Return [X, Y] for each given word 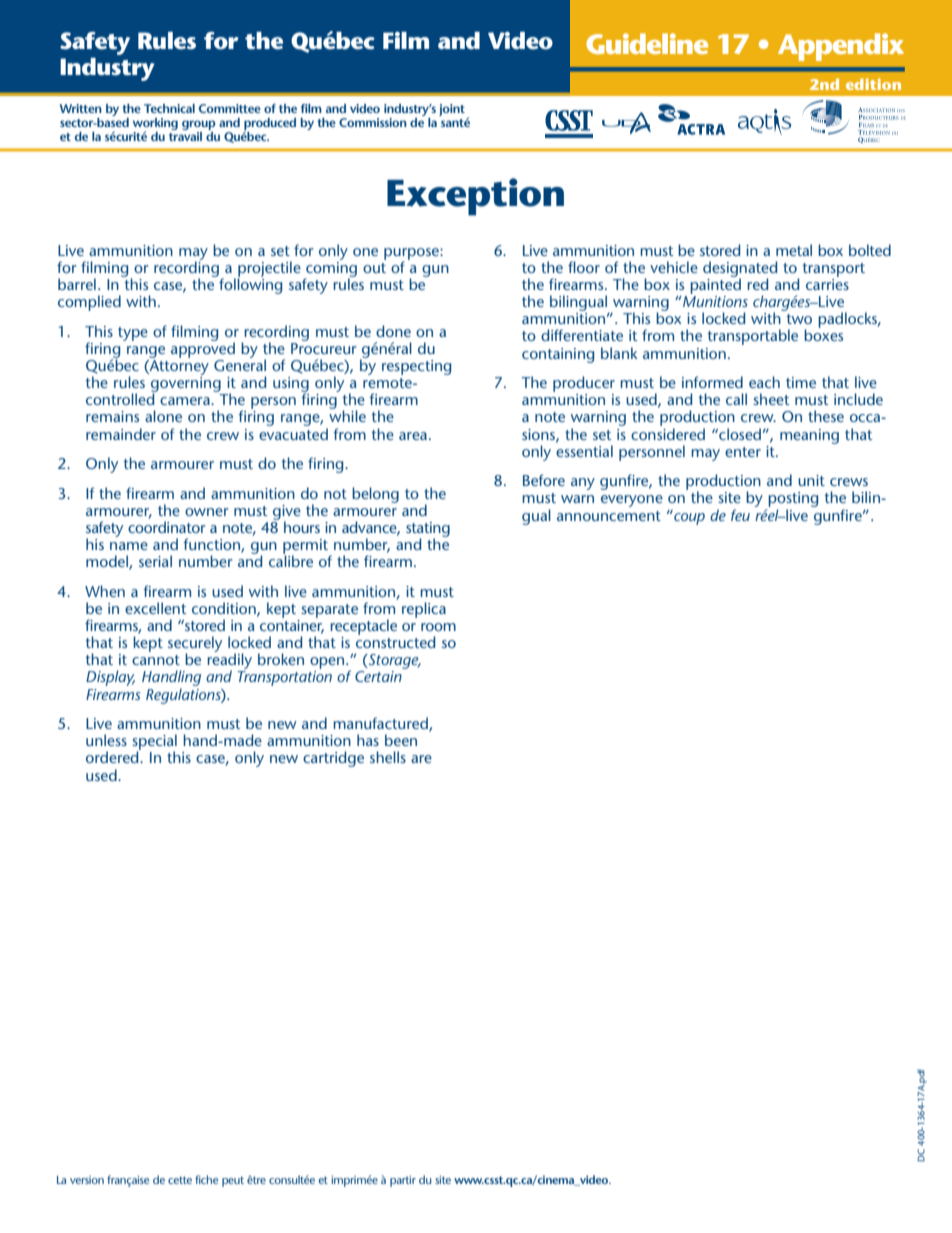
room [438, 627]
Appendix [841, 47]
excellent [156, 608]
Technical [169, 108]
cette [180, 1180]
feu [740, 515]
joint [452, 110]
